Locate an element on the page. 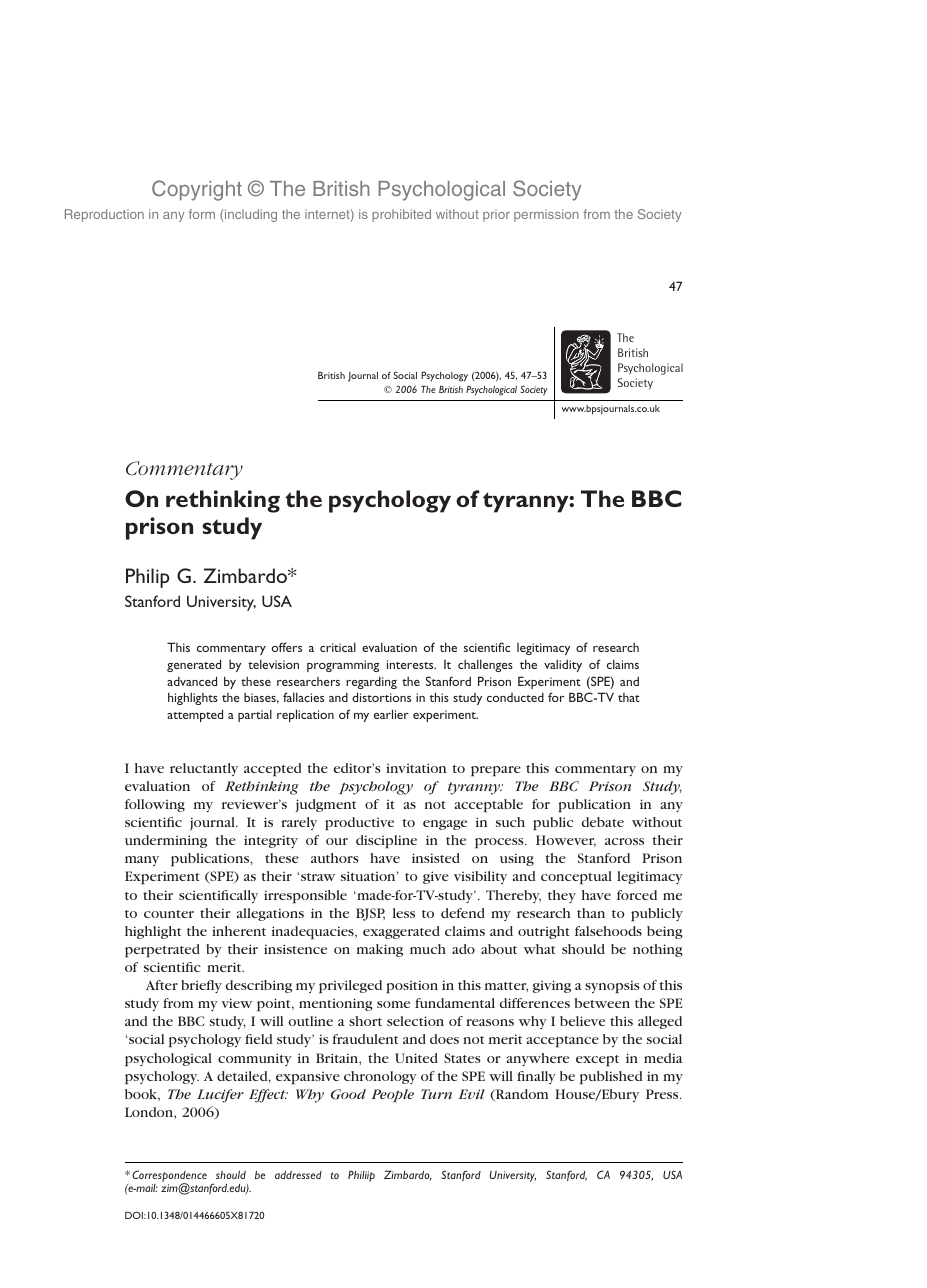 The width and height of the image is (927, 1288). that is located at coordinates (629, 697).
